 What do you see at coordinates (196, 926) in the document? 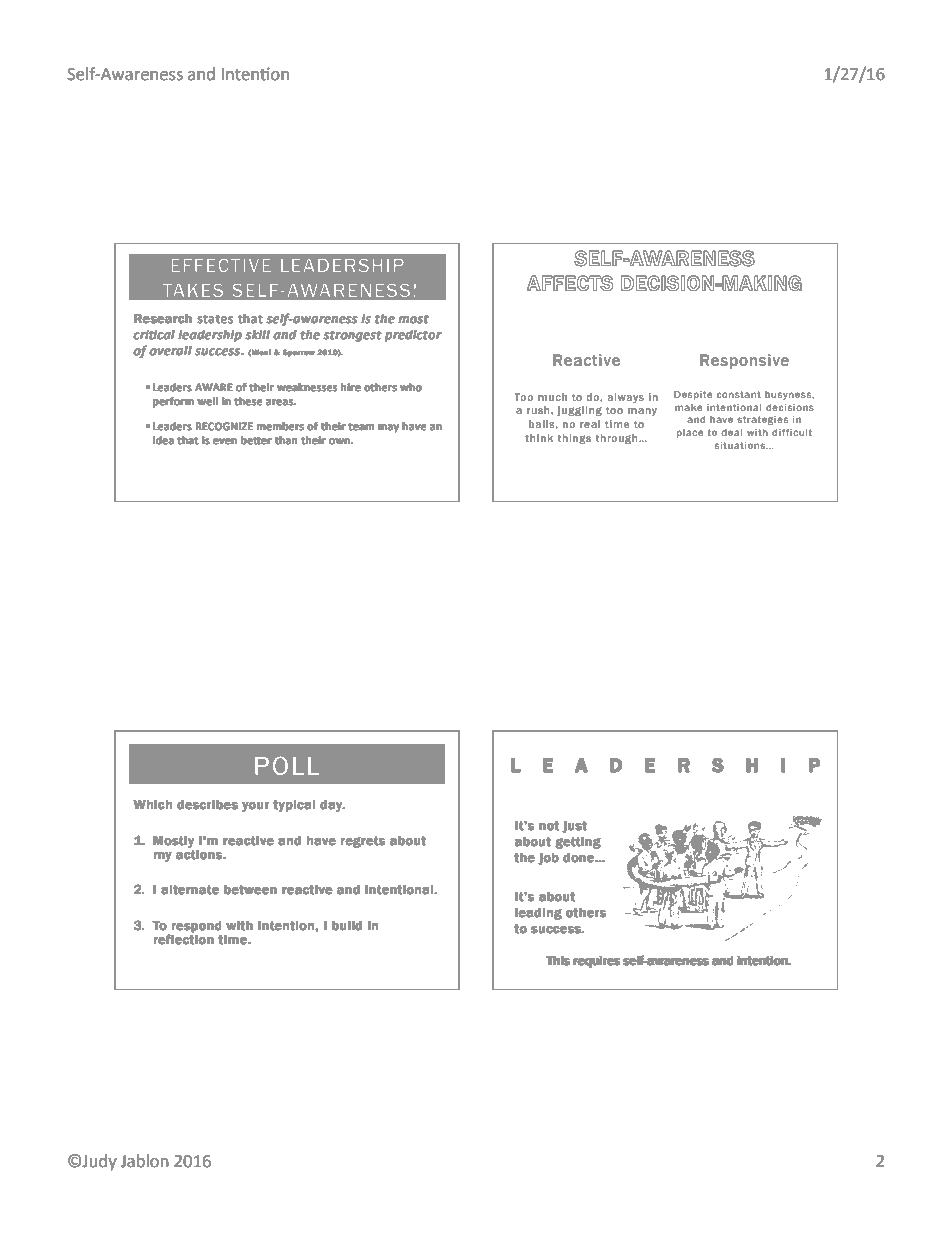
I see `respond` at bounding box center [196, 926].
